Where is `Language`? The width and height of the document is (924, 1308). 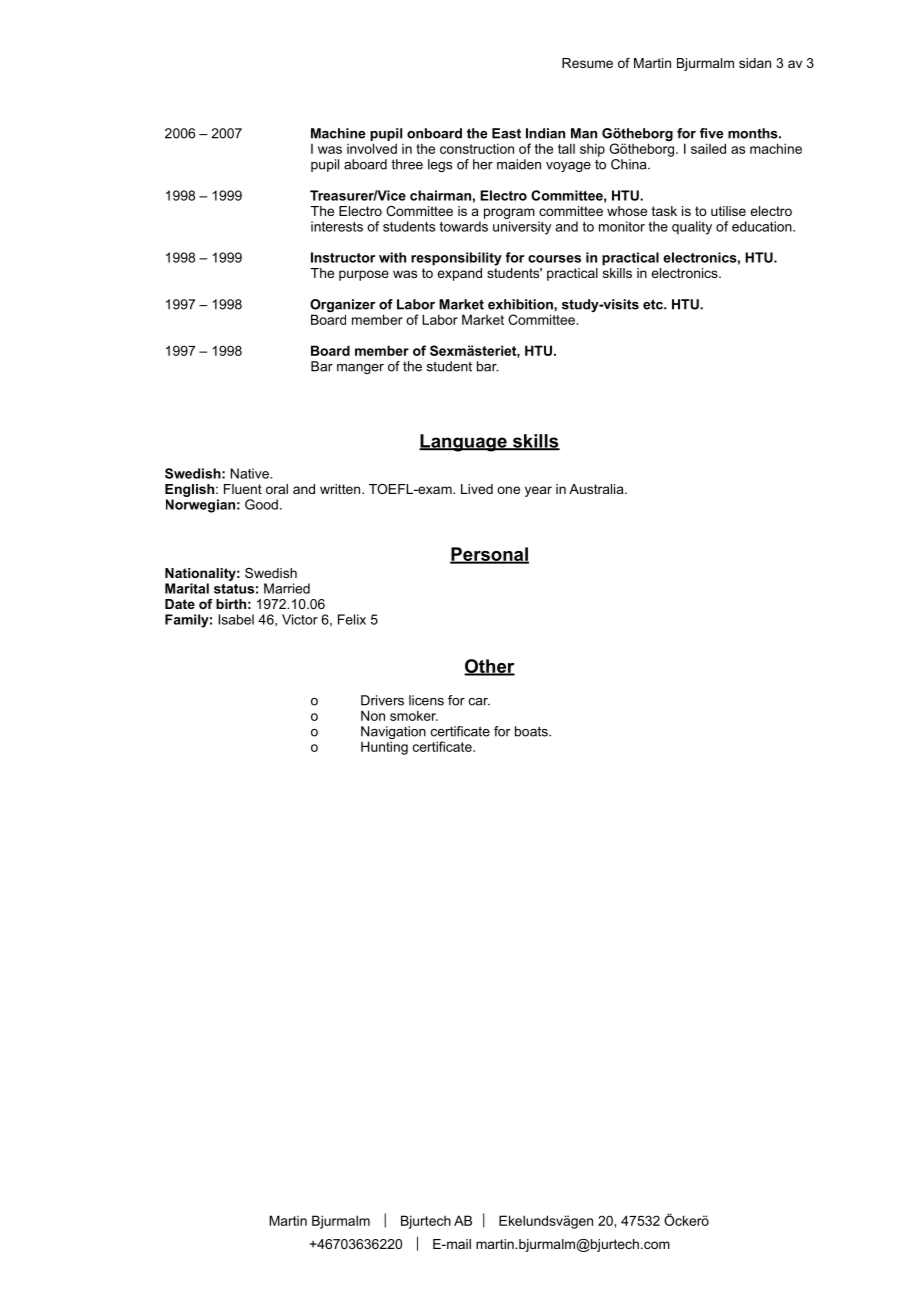
Language is located at coordinates (464, 443).
